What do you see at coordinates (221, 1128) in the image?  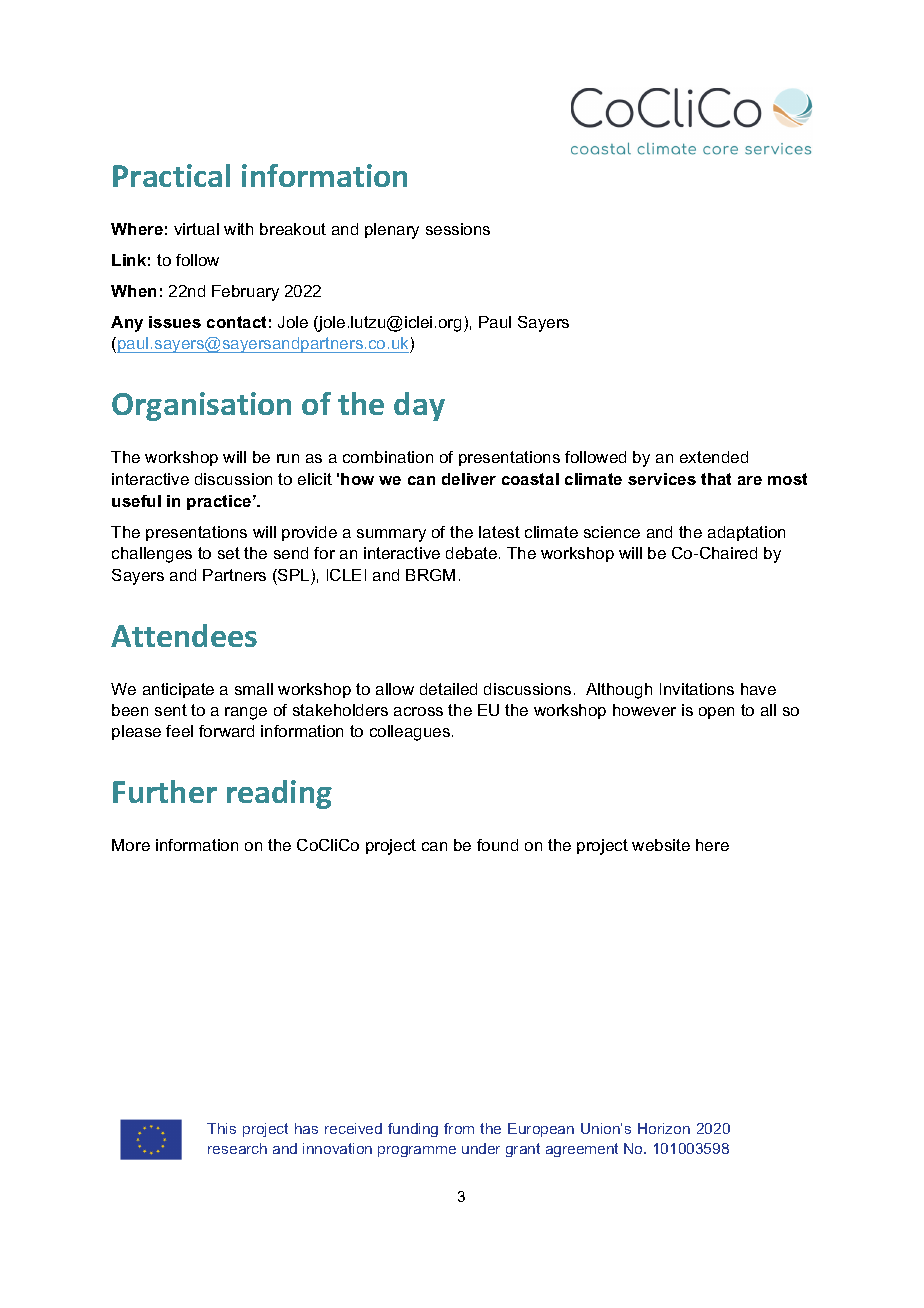 I see `This` at bounding box center [221, 1128].
